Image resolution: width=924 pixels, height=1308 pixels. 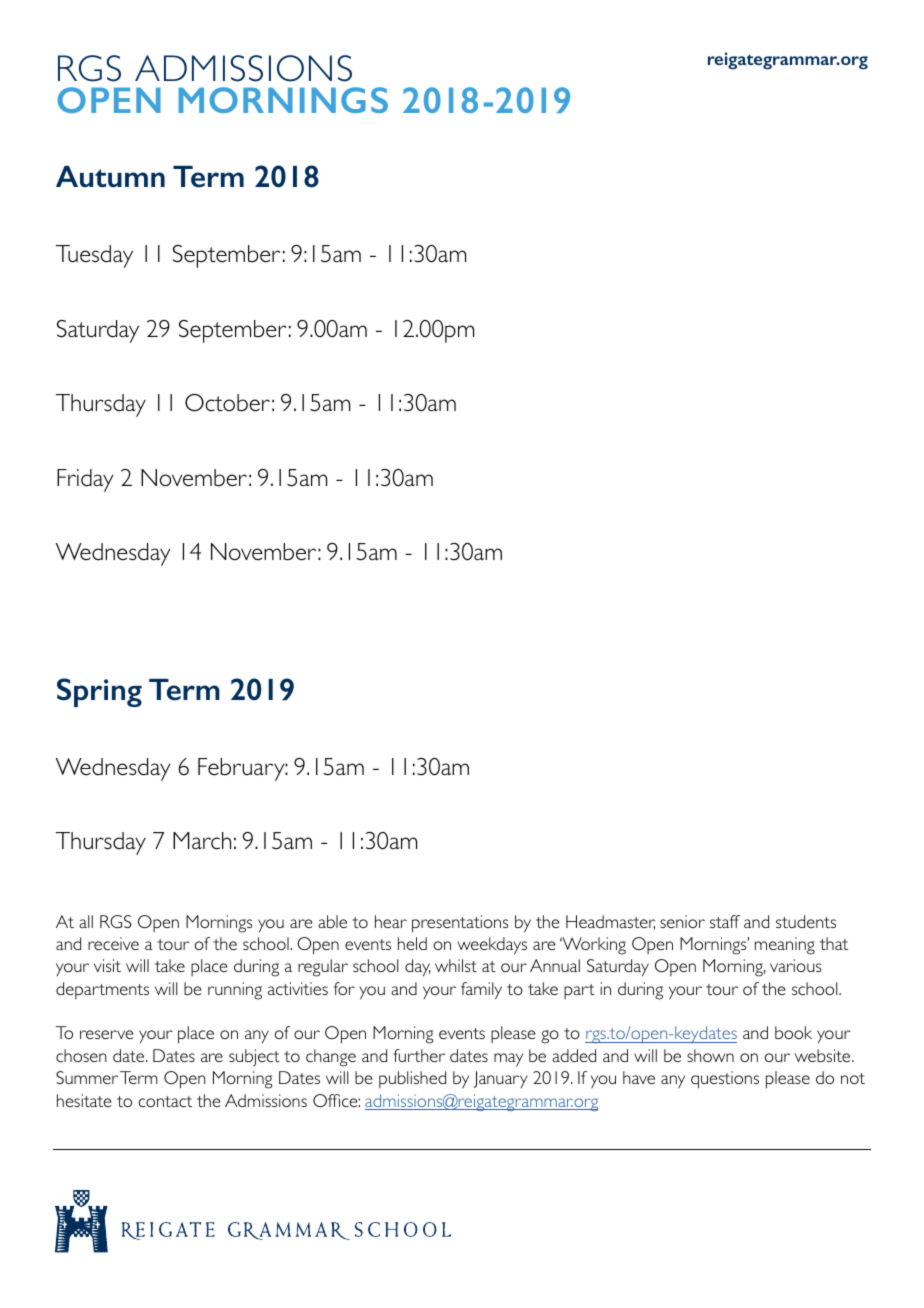 What do you see at coordinates (99, 692) in the screenshot?
I see `Spring` at bounding box center [99, 692].
